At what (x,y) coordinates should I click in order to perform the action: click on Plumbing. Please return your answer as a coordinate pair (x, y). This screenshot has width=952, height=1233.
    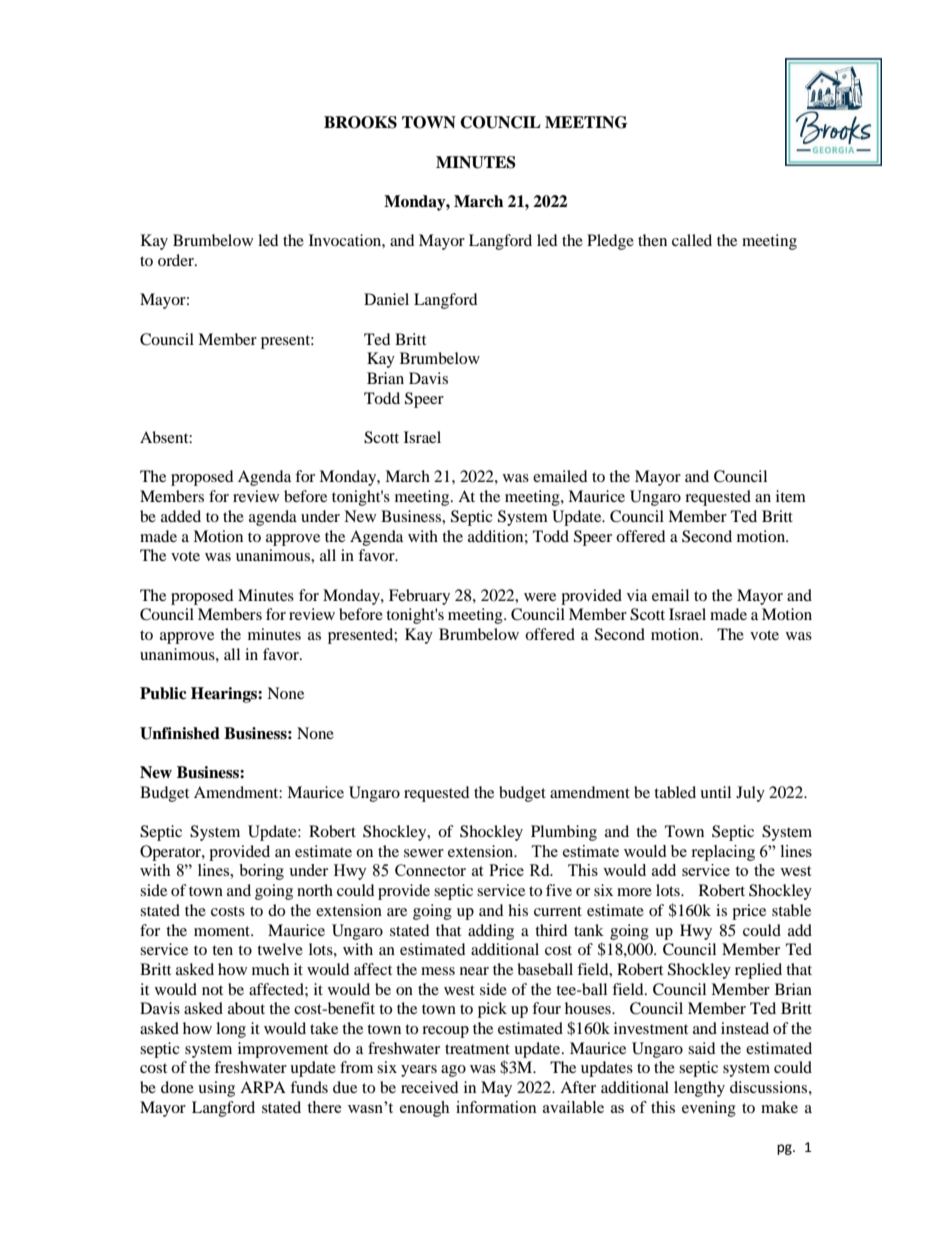
    Looking at the image, I should click on (564, 833).
